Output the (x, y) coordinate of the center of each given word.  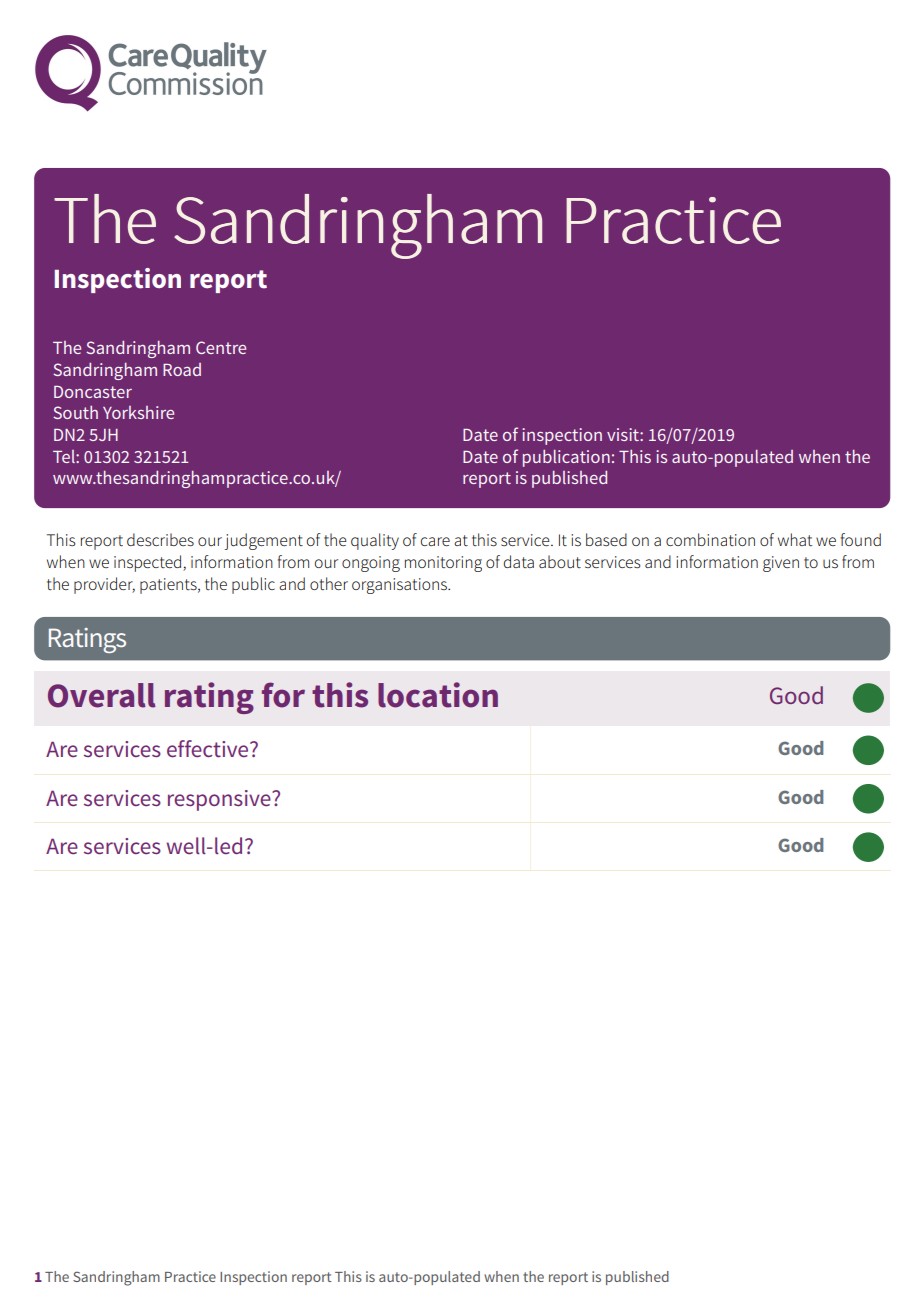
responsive (220, 800)
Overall (101, 695)
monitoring (443, 564)
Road (182, 369)
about (560, 561)
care (435, 541)
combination (710, 539)
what (795, 539)
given (781, 564)
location (438, 695)
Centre (221, 347)
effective (209, 749)
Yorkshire (138, 412)
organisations (400, 586)
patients (169, 586)
